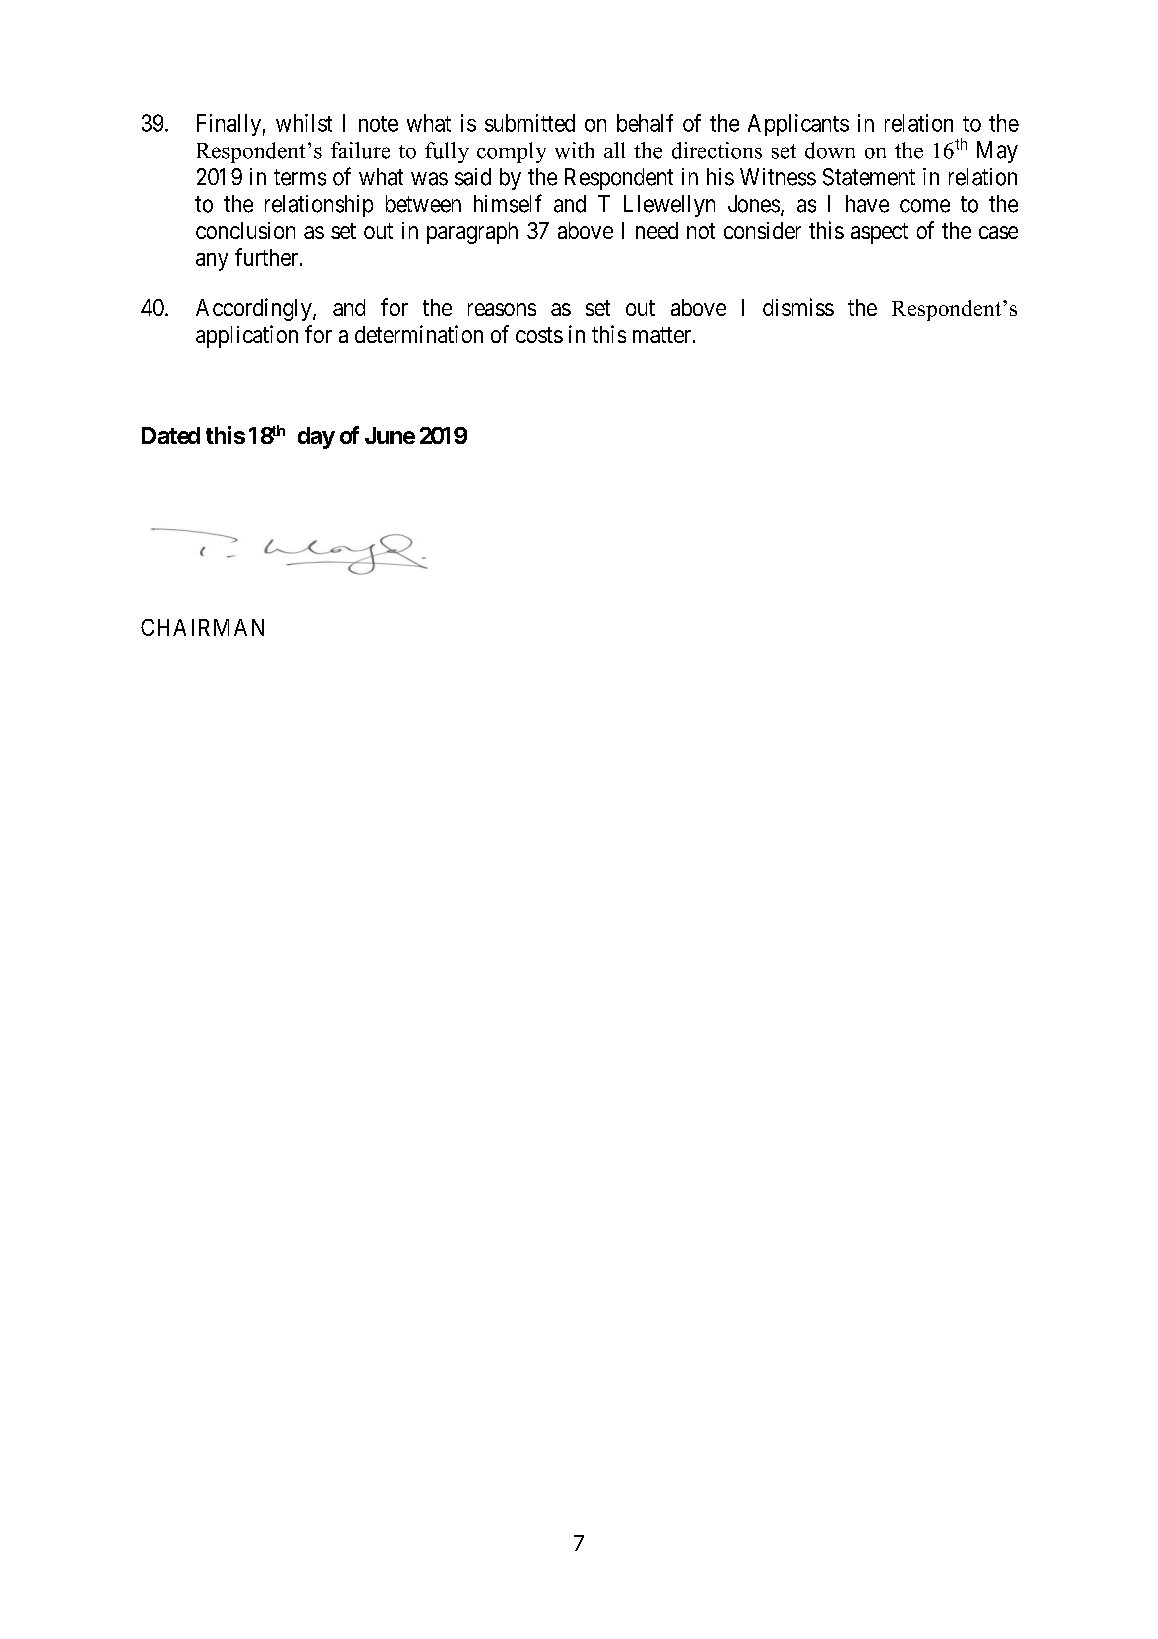 Image resolution: width=1158 pixels, height=1639 pixels. I want to click on need, so click(657, 230).
